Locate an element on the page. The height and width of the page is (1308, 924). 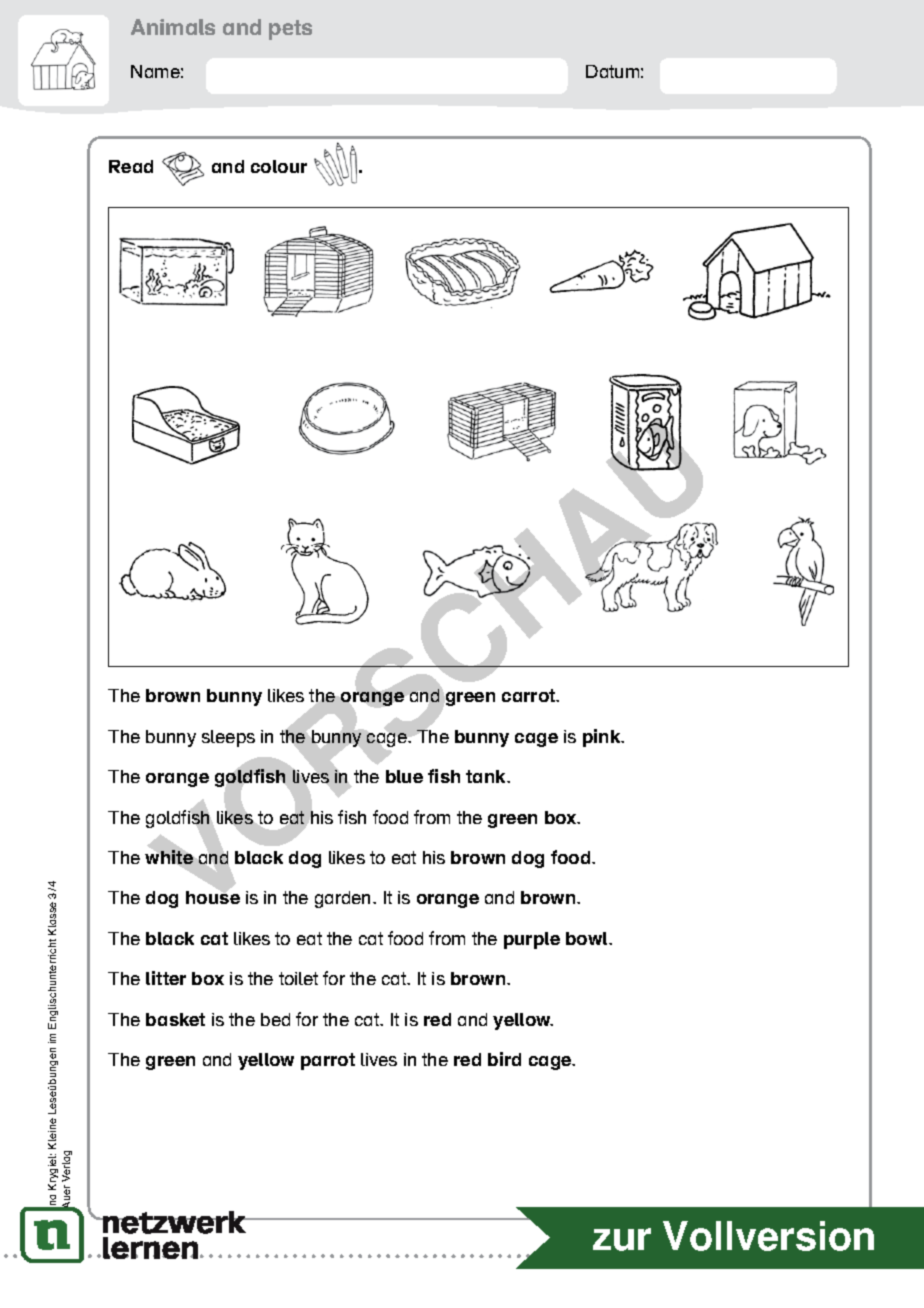
blue is located at coordinates (404, 776).
